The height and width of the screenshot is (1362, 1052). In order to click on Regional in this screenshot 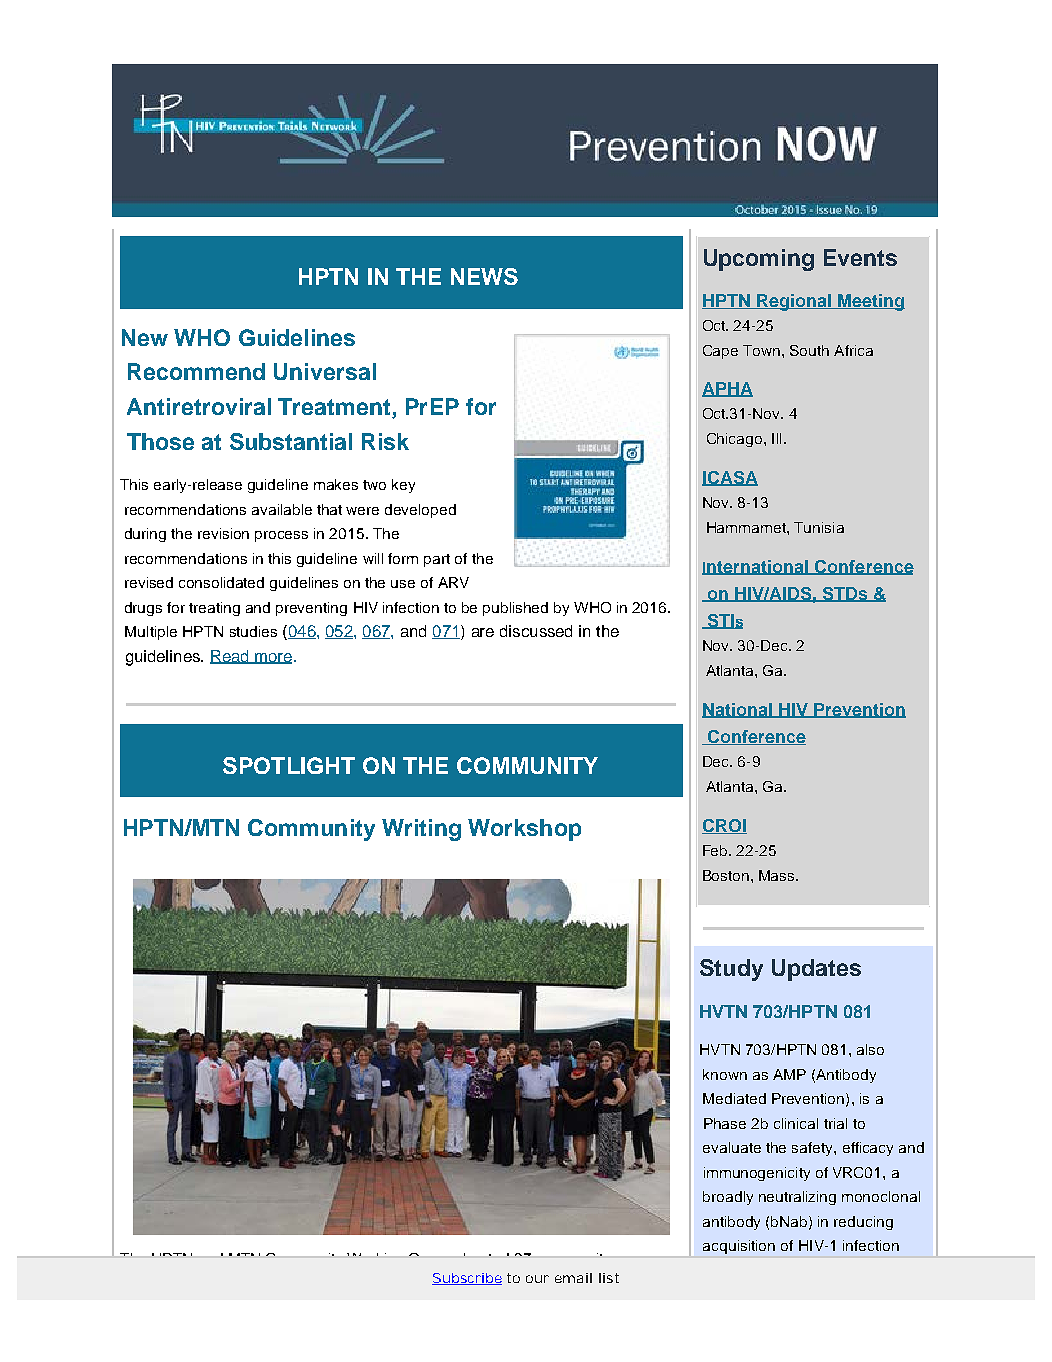, I will do `click(794, 302)`.
